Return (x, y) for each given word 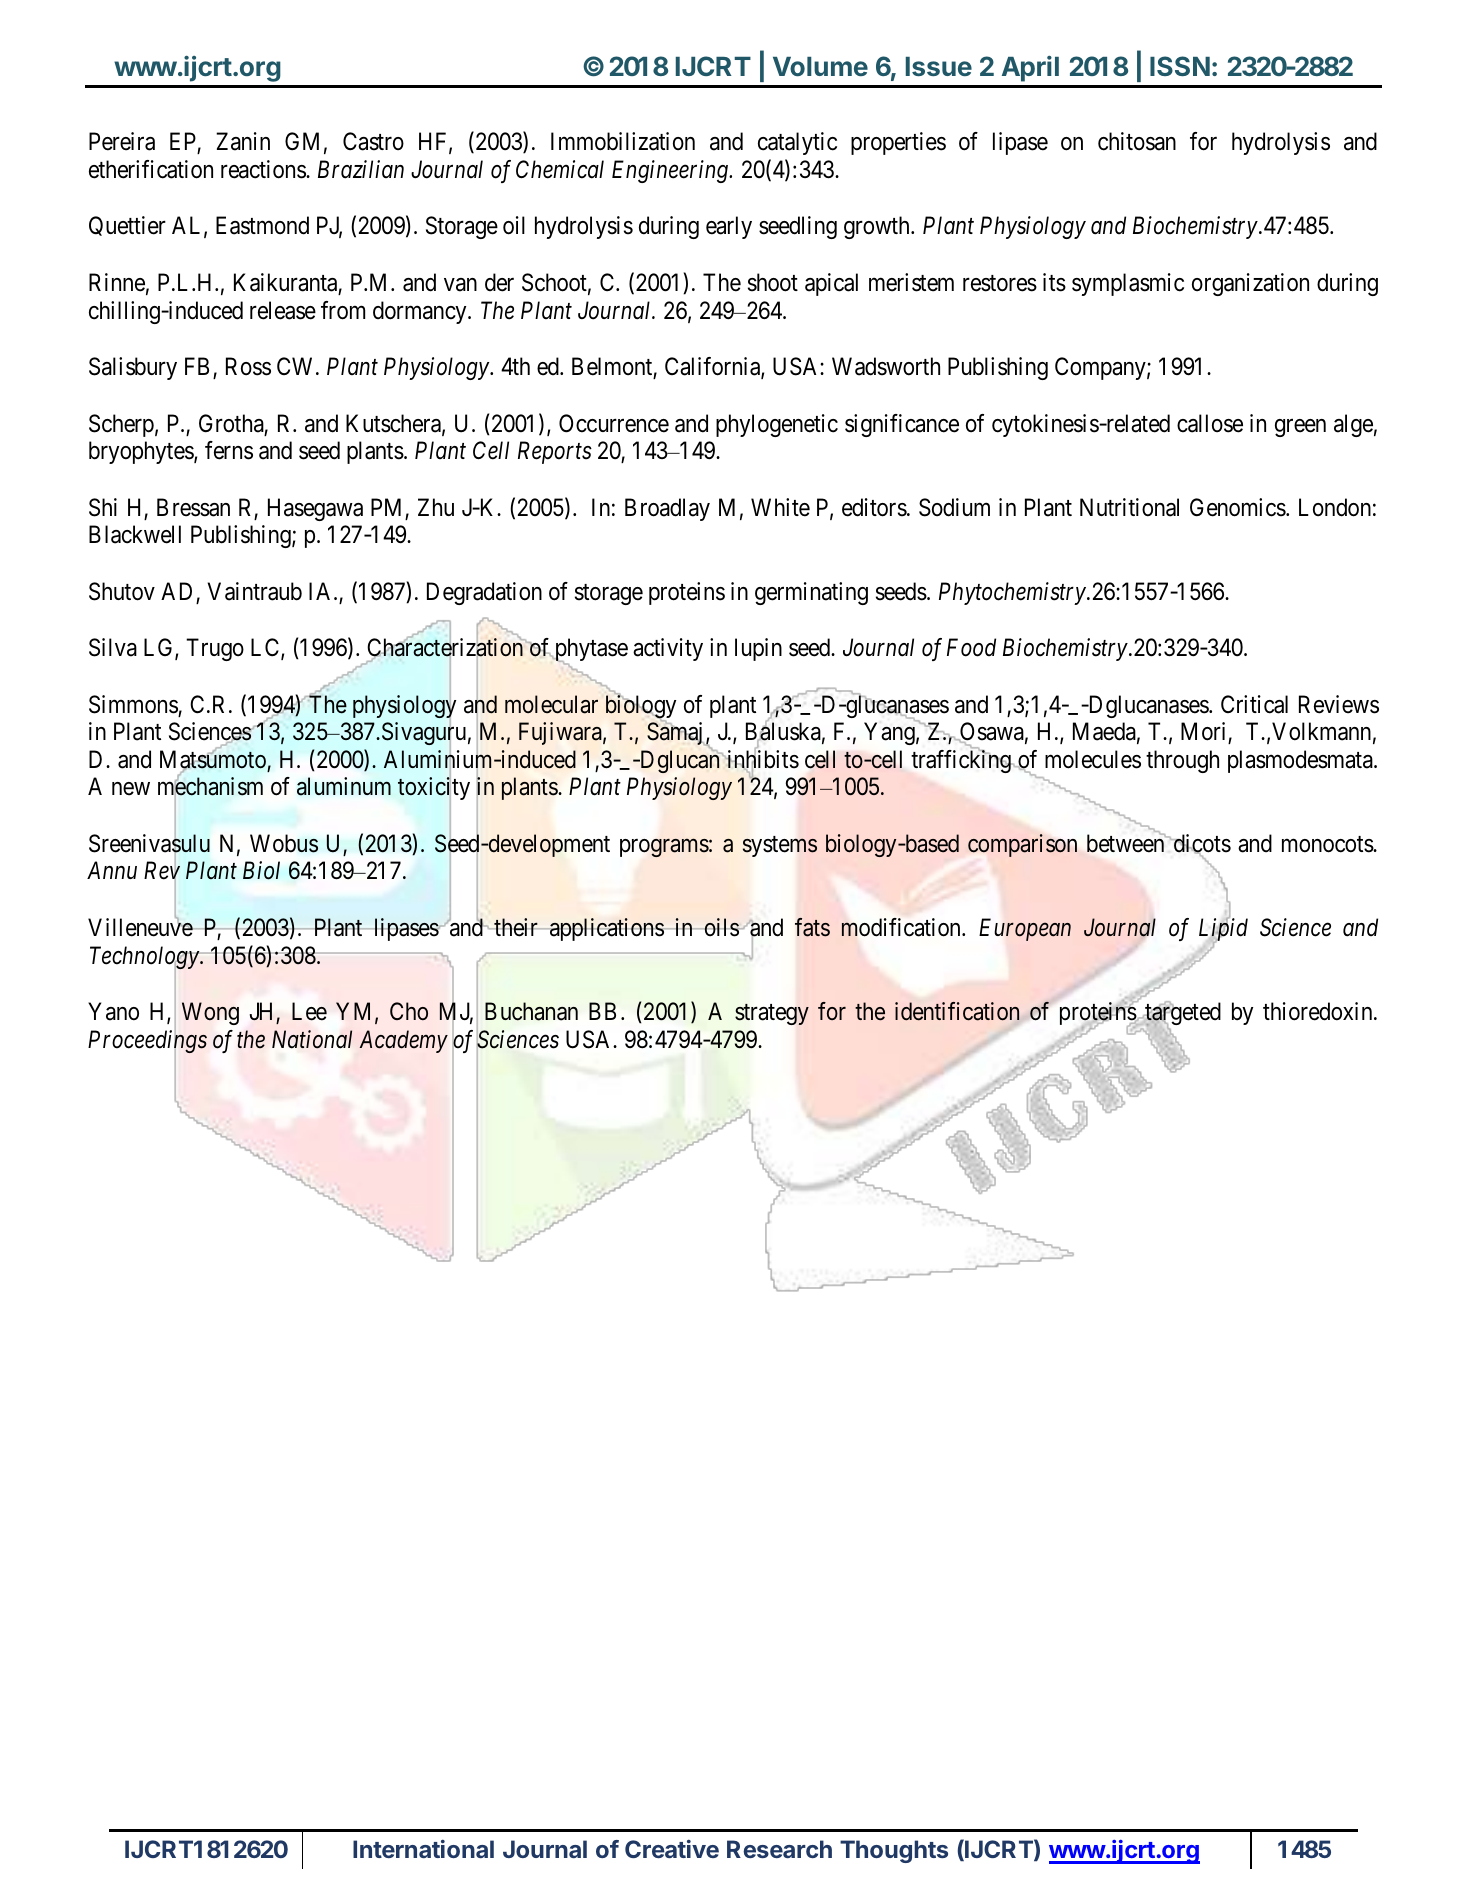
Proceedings (147, 1042)
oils (721, 927)
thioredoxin (1319, 1011)
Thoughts (894, 1851)
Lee (309, 1012)
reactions (264, 169)
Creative (672, 1848)
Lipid (1223, 931)
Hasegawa (315, 509)
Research (779, 1849)
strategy (772, 1015)
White (780, 507)
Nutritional (1129, 507)
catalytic (797, 143)
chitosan (1137, 141)
